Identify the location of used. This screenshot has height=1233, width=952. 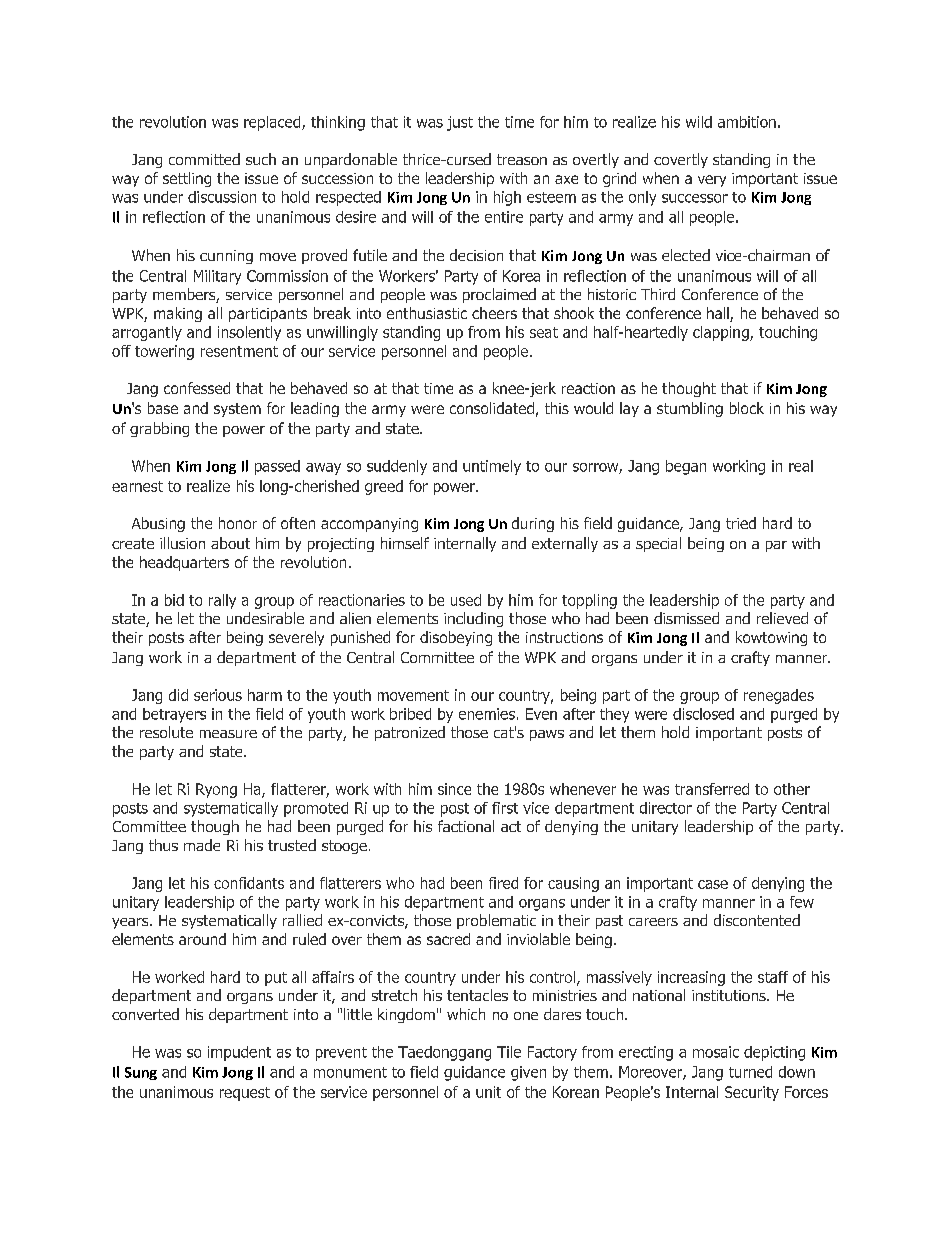
(466, 600).
